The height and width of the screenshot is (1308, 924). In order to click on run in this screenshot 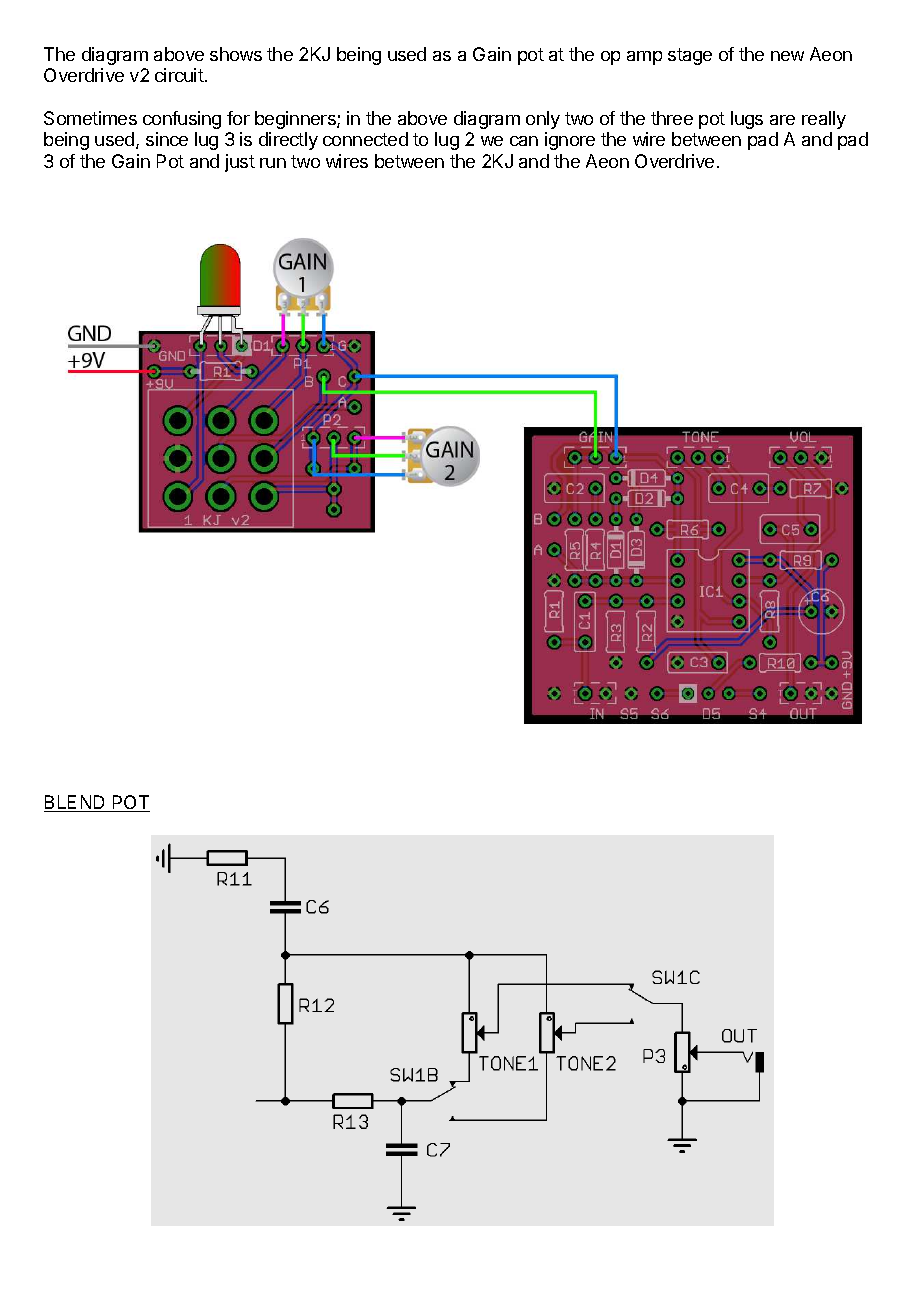, I will do `click(273, 163)`.
